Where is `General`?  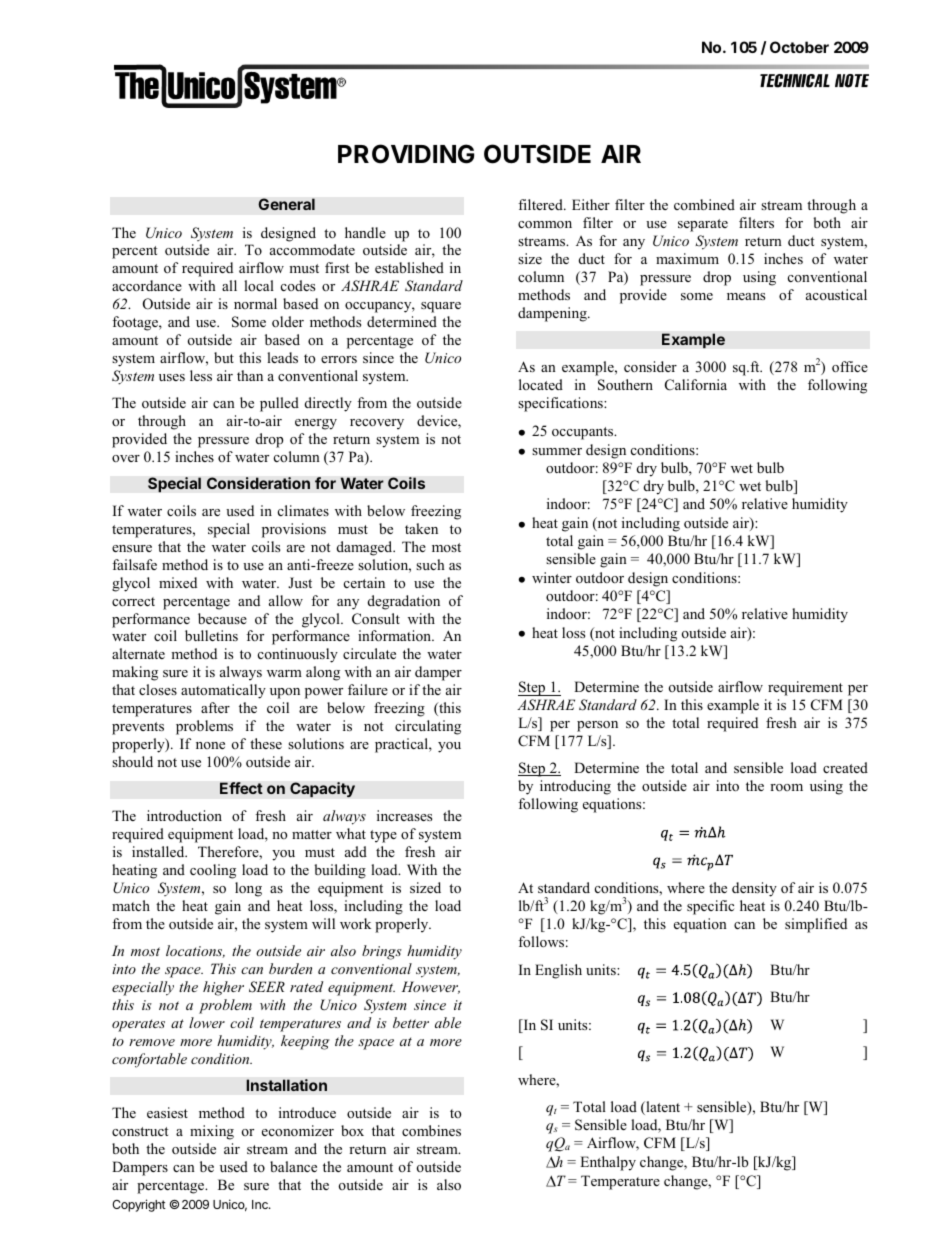 General is located at coordinates (286, 204).
